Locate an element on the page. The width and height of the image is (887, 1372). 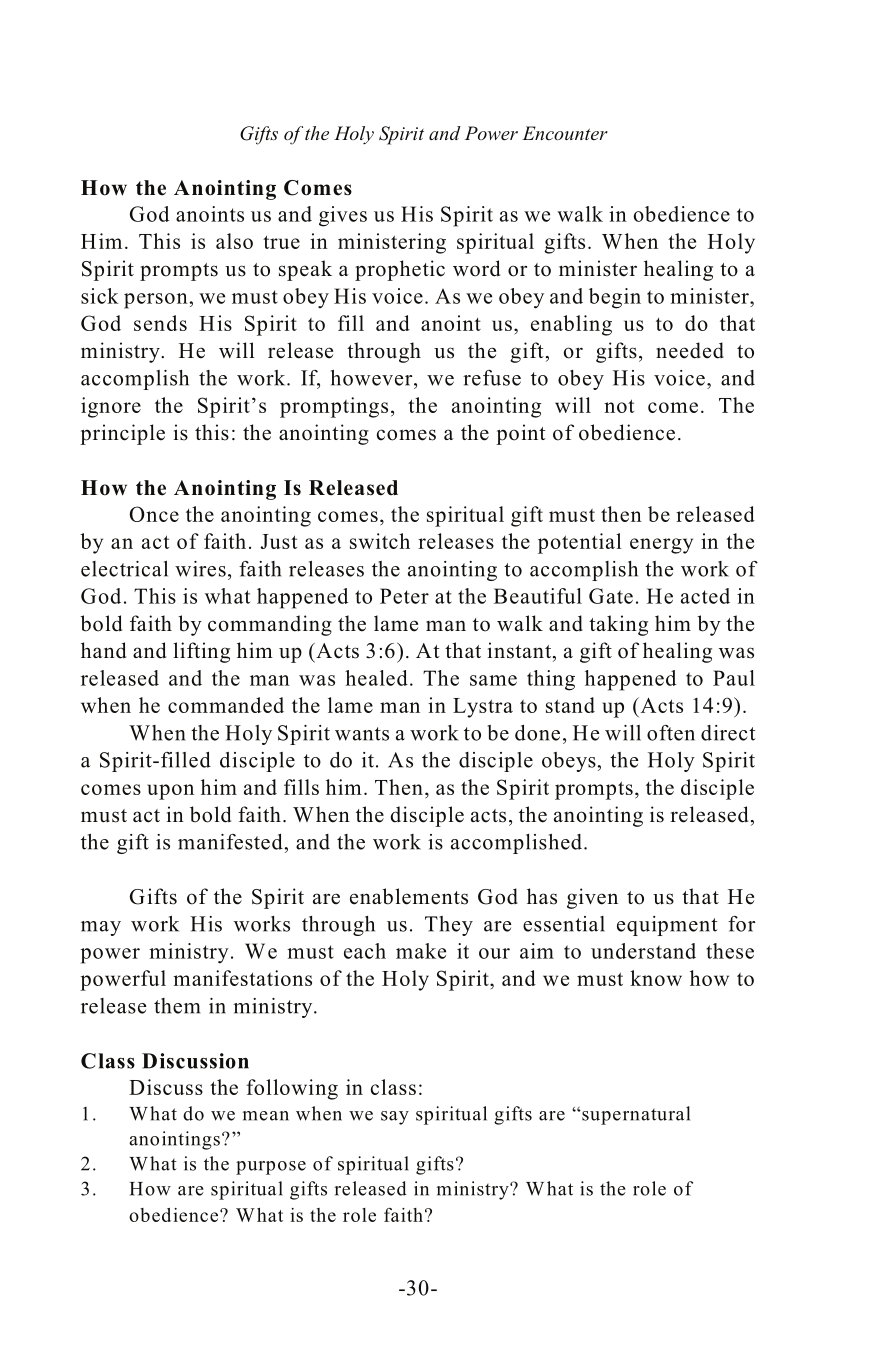
Encounter is located at coordinates (565, 133).
